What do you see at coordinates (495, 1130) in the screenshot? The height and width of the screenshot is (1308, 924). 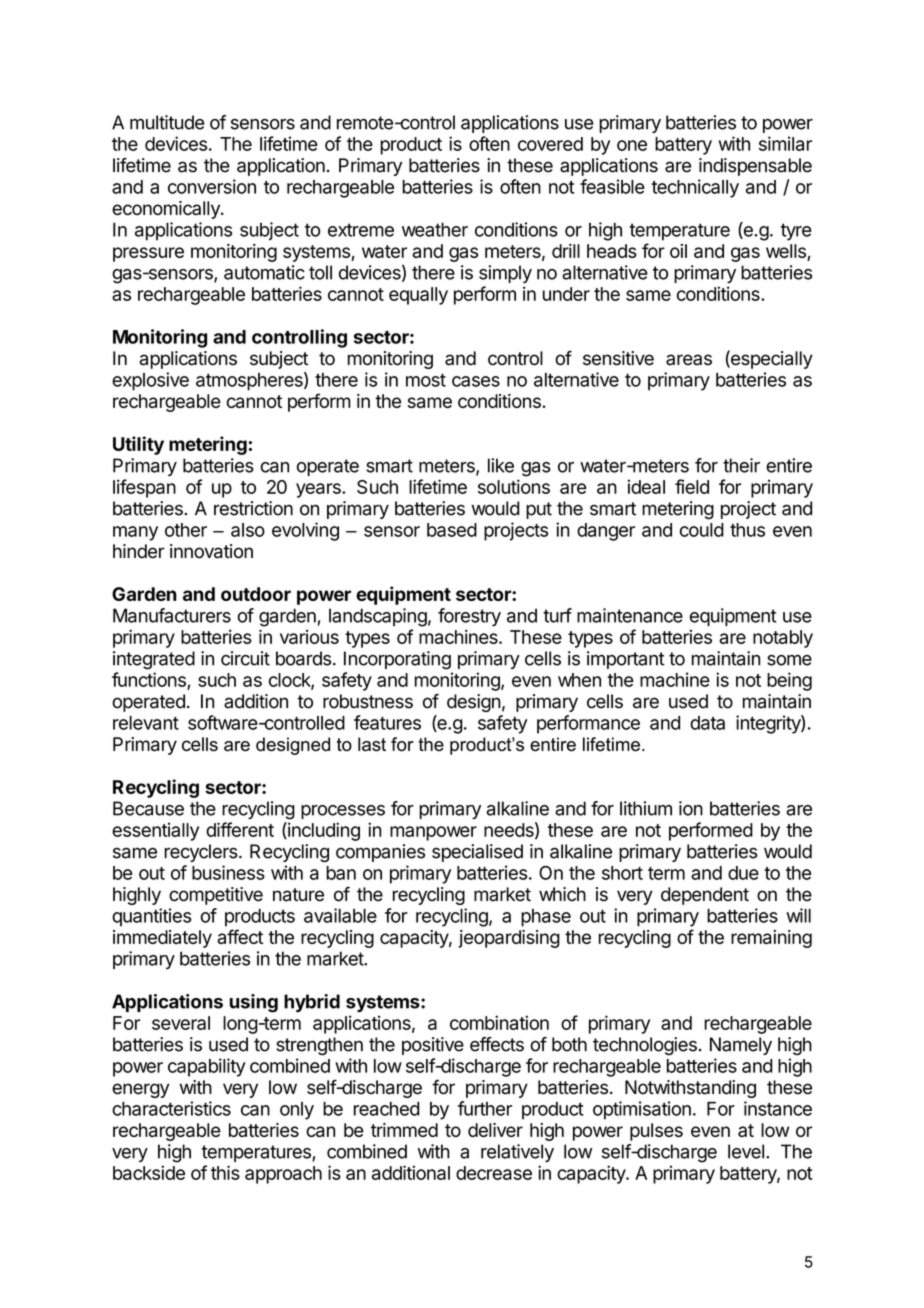 I see `deliver` at bounding box center [495, 1130].
